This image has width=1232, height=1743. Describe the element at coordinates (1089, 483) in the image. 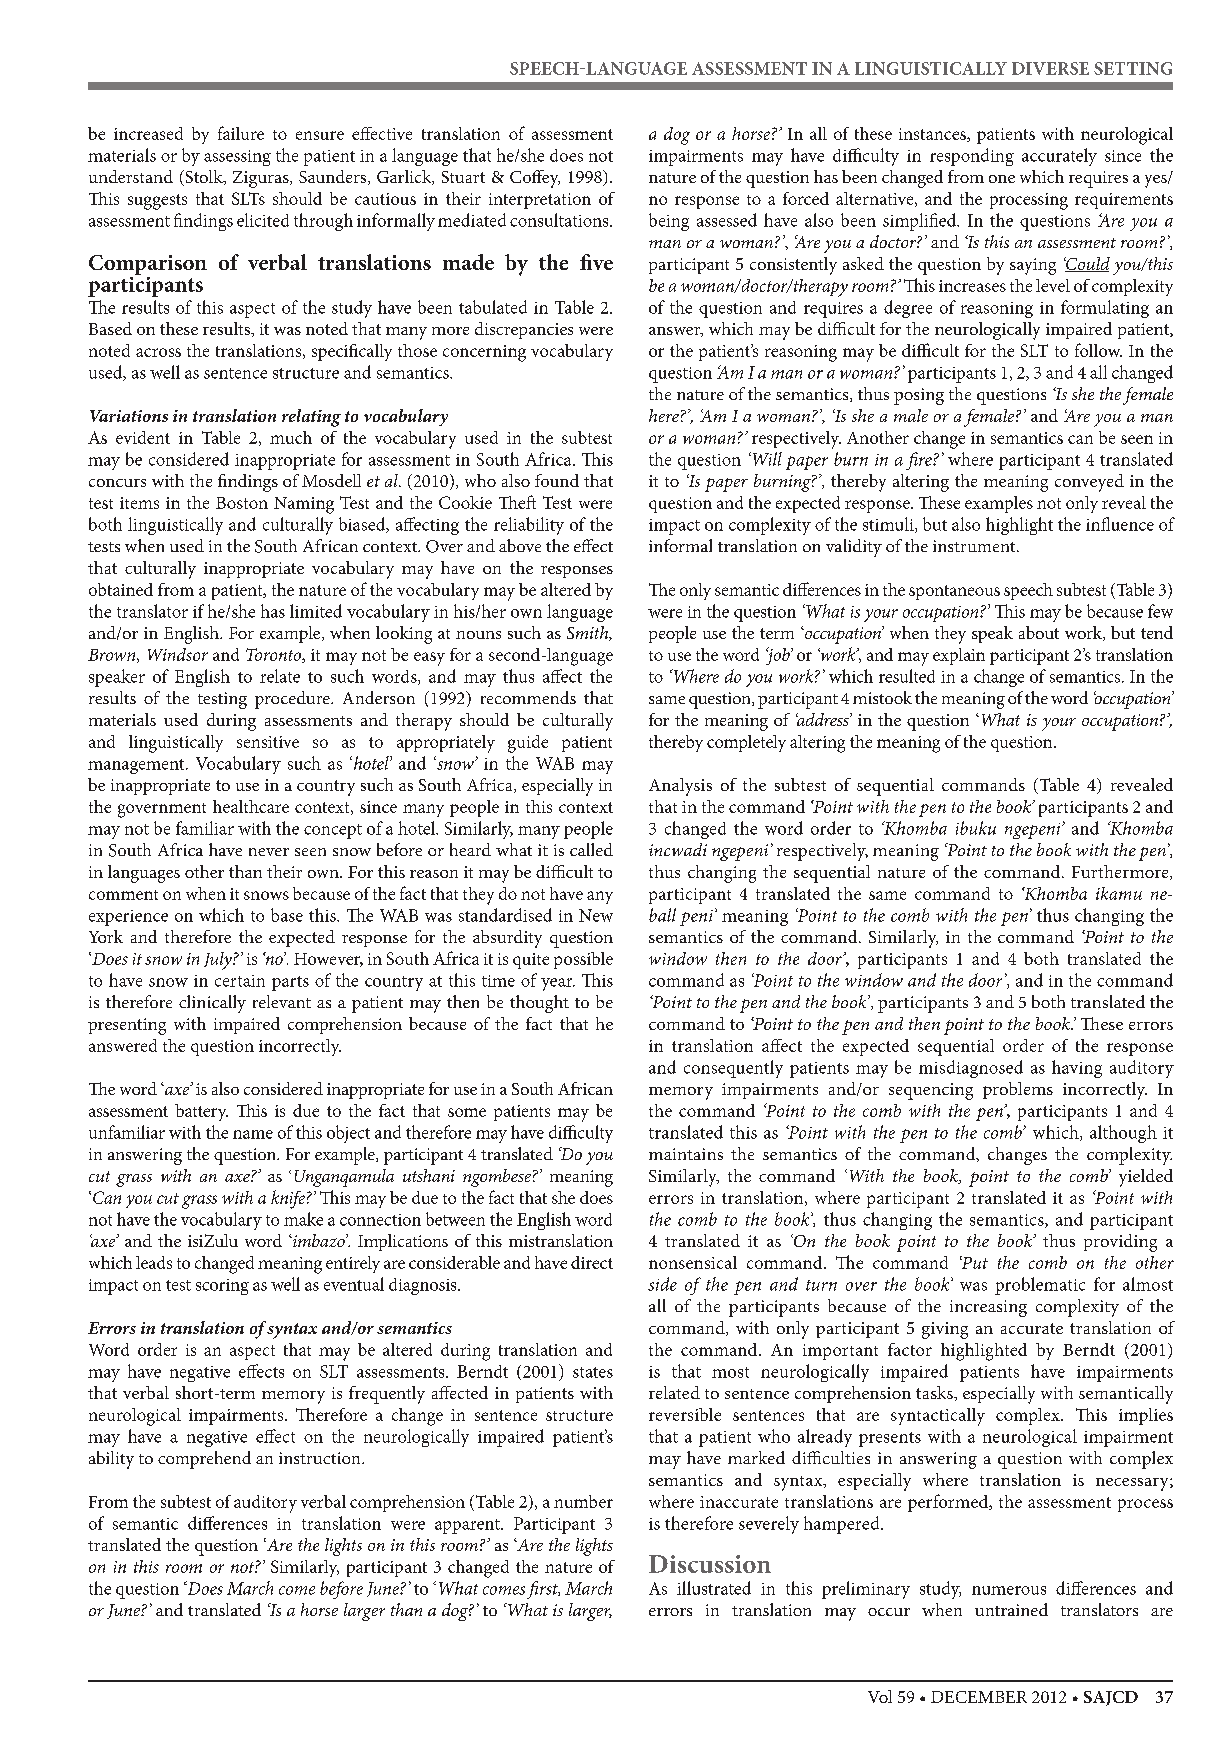

I see `conveyed` at that location.
